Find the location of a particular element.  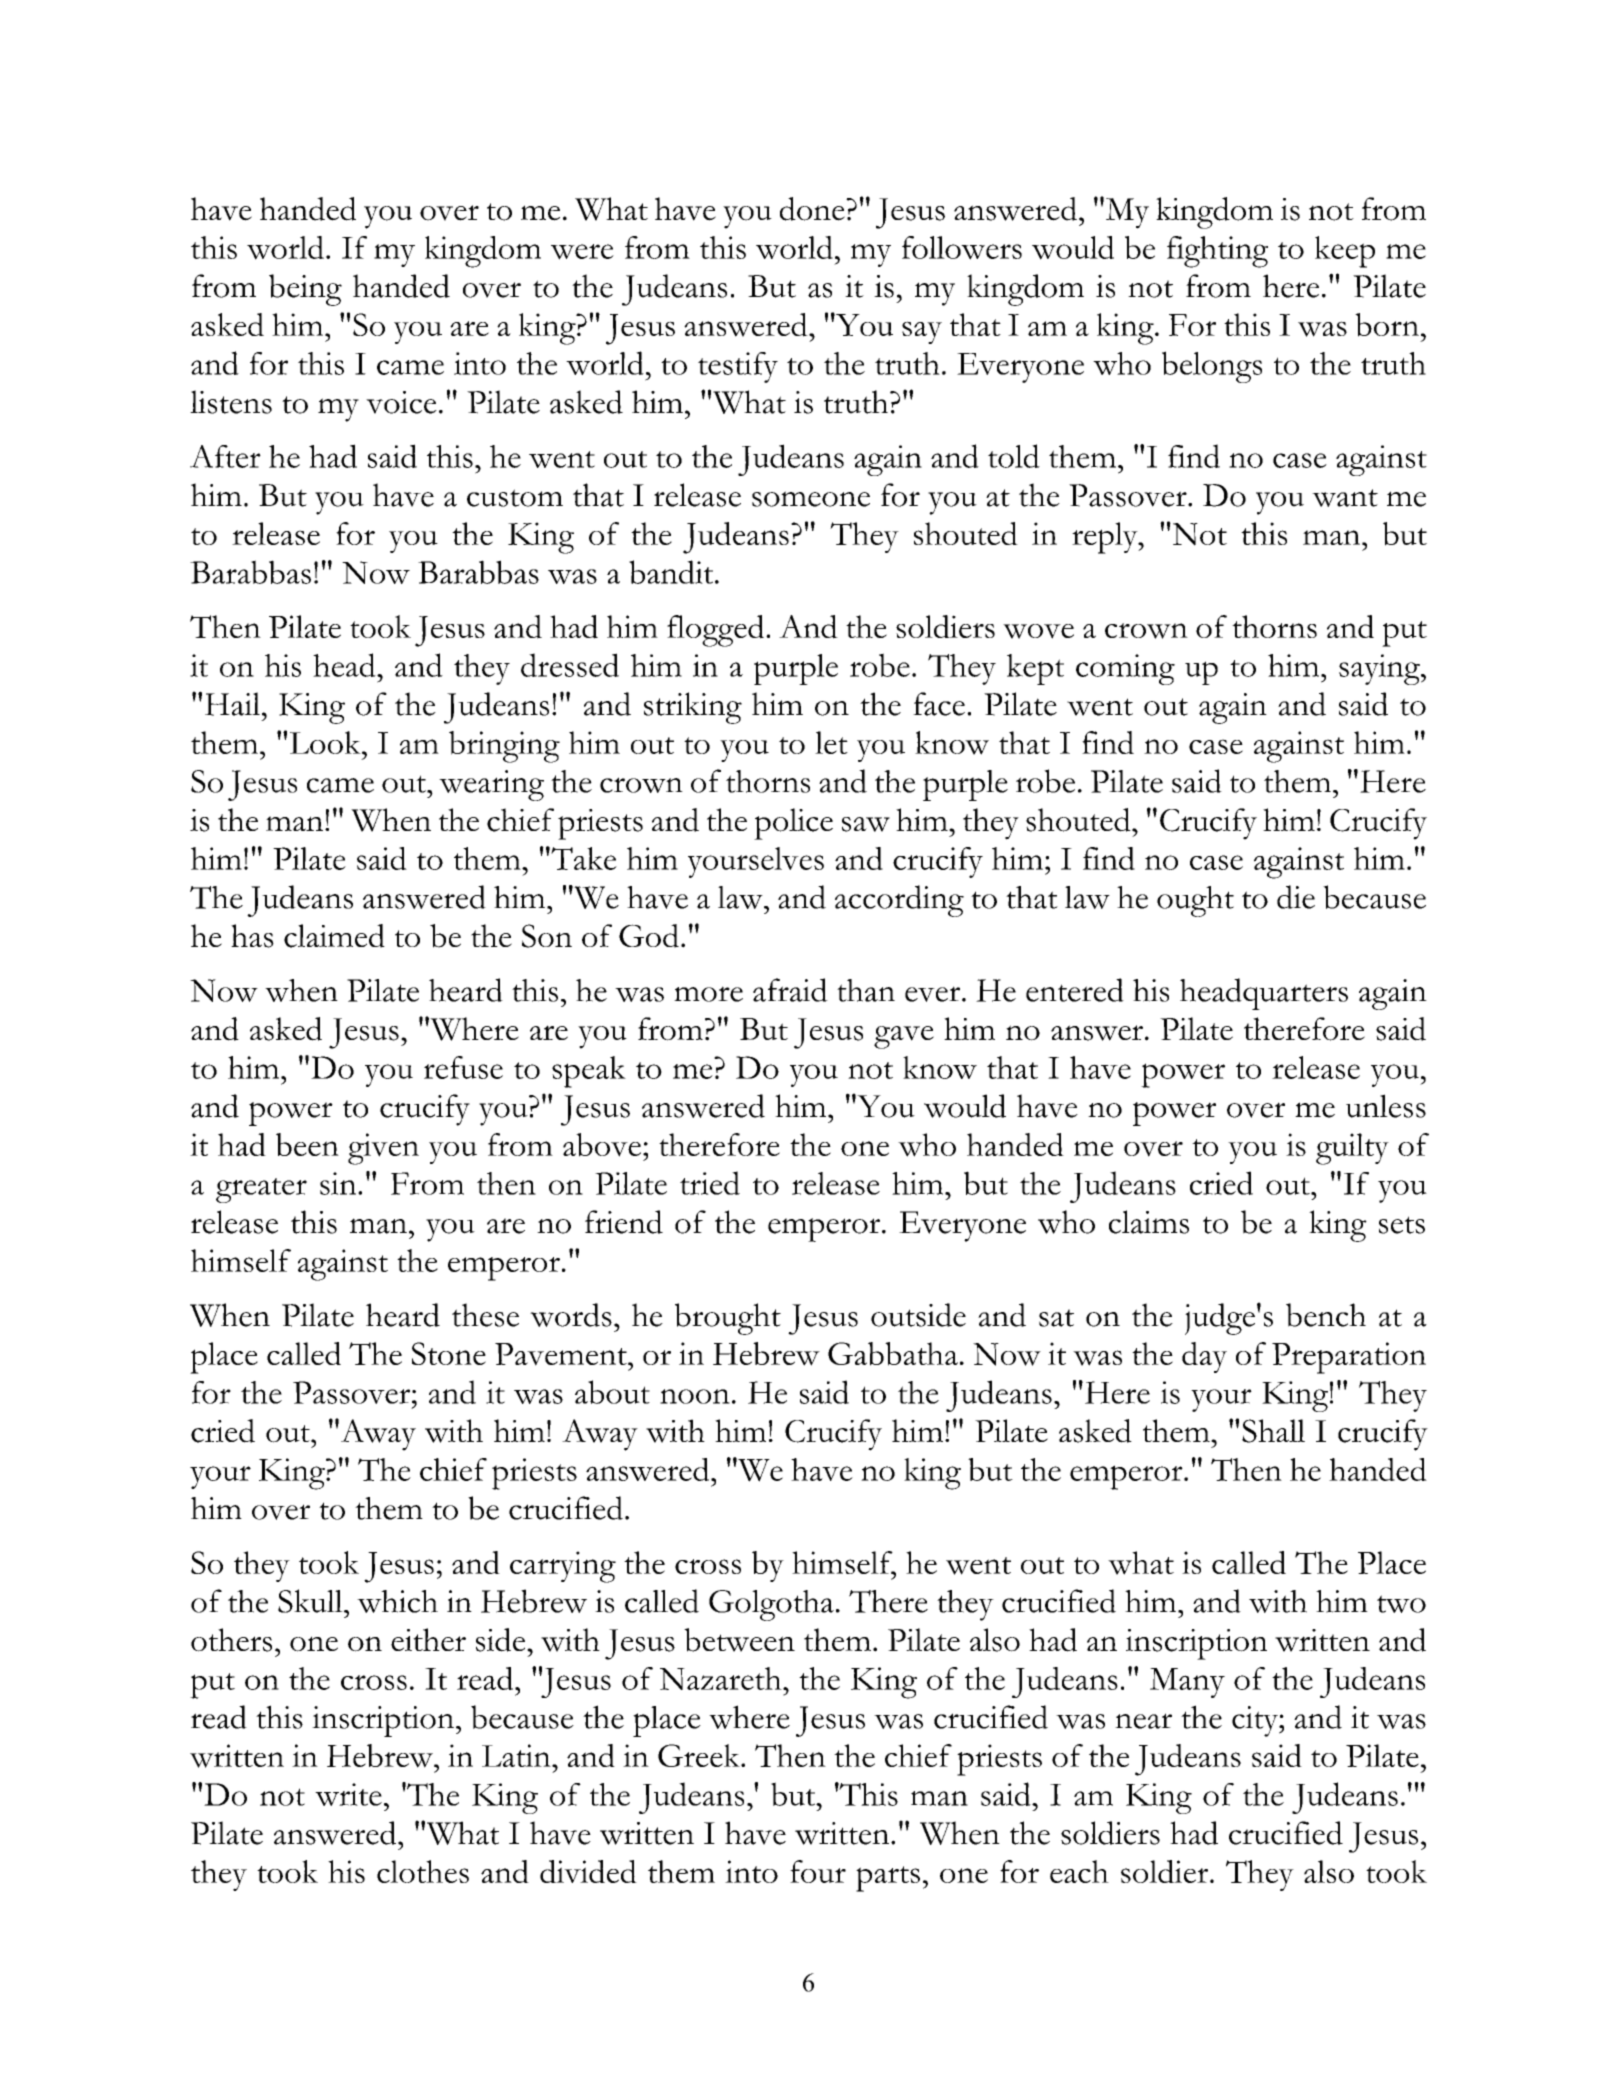

Stone is located at coordinates (449, 1353).
